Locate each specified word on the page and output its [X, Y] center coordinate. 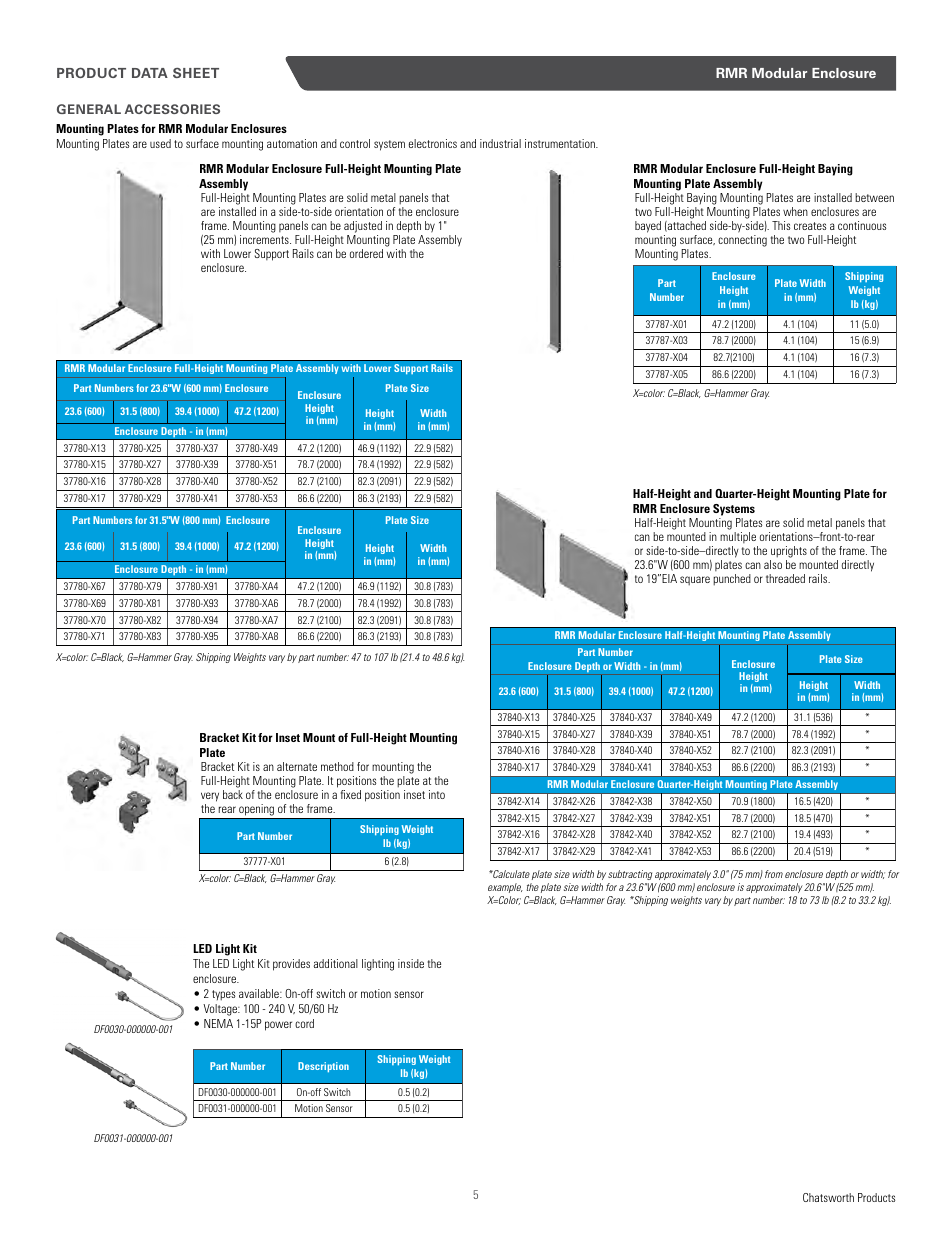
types [223, 995]
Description [323, 1067]
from [774, 874]
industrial [500, 143]
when [795, 211]
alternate [297, 766]
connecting [742, 241]
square [695, 581]
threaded [785, 578]
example [505, 888]
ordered [366, 253]
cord [304, 1023]
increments [265, 239]
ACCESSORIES [172, 109]
